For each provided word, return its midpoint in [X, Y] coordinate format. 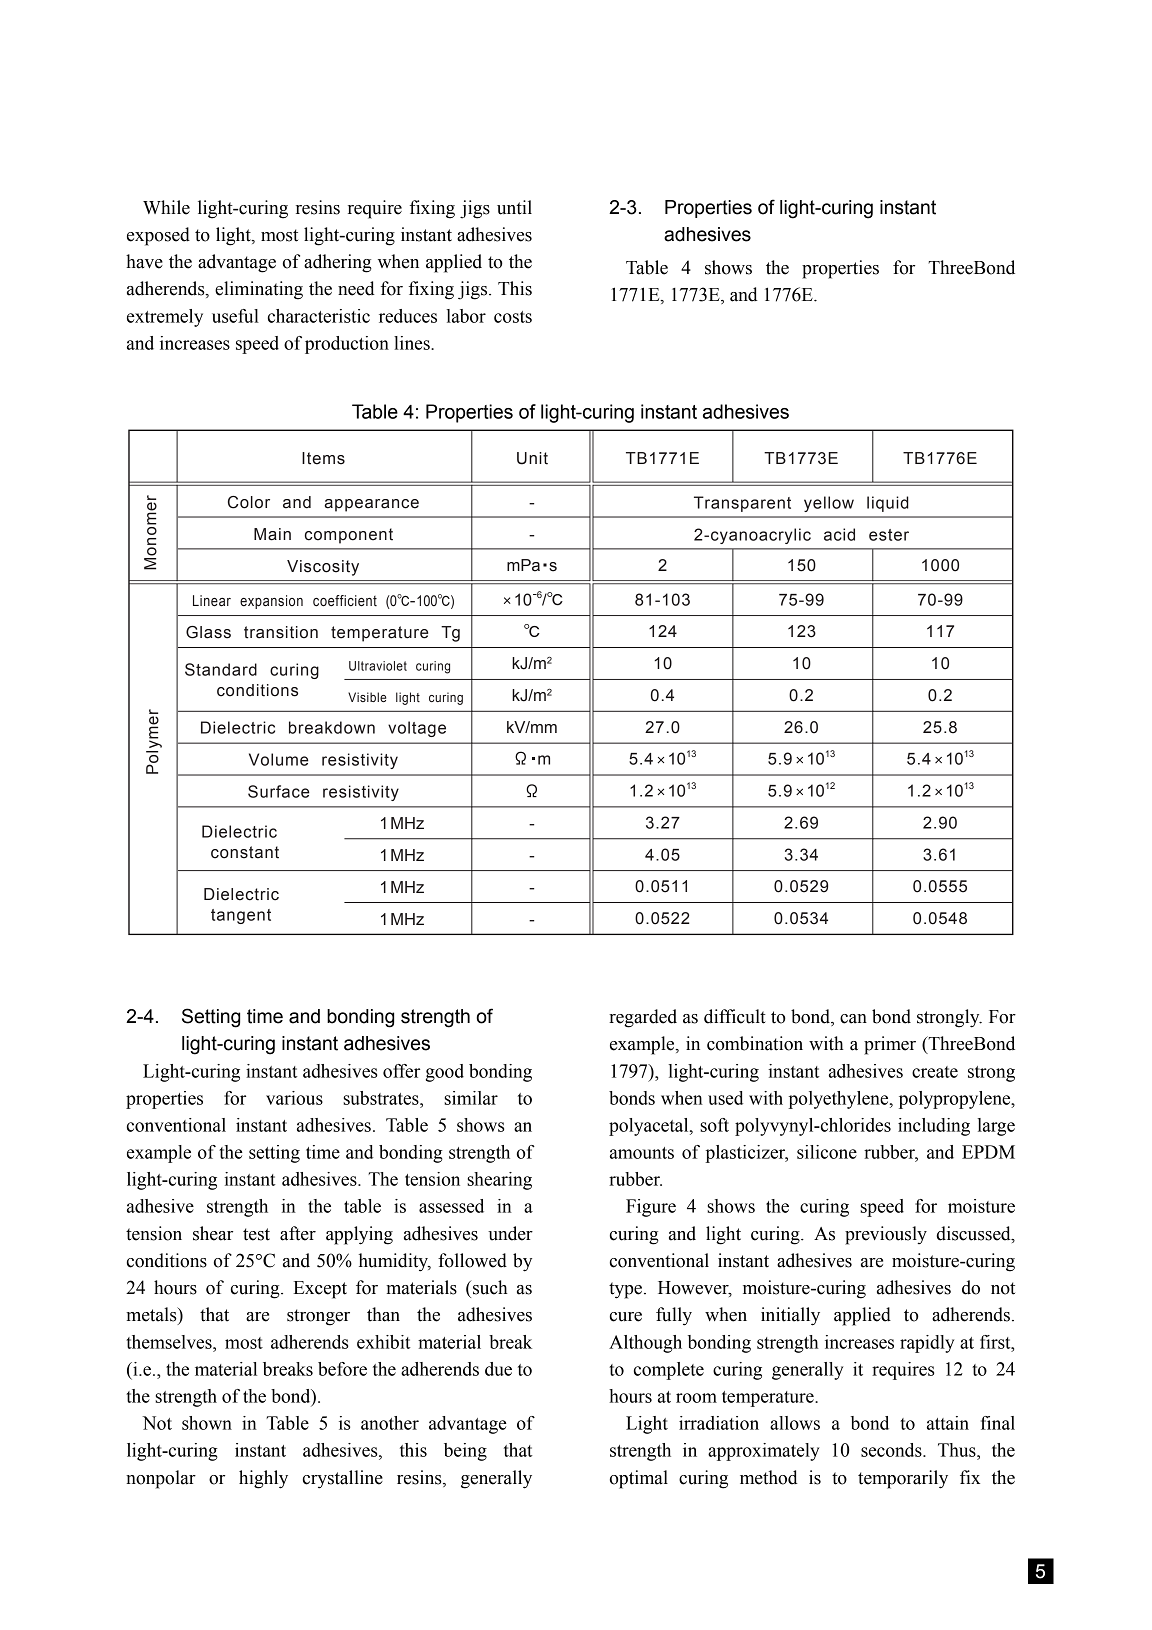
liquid [888, 504]
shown [207, 1423]
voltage [417, 729]
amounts [642, 1153]
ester [889, 535]
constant [245, 852]
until [514, 207]
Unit [532, 458]
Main [272, 534]
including [934, 1127]
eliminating [259, 290]
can [853, 1019]
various [294, 1098]
